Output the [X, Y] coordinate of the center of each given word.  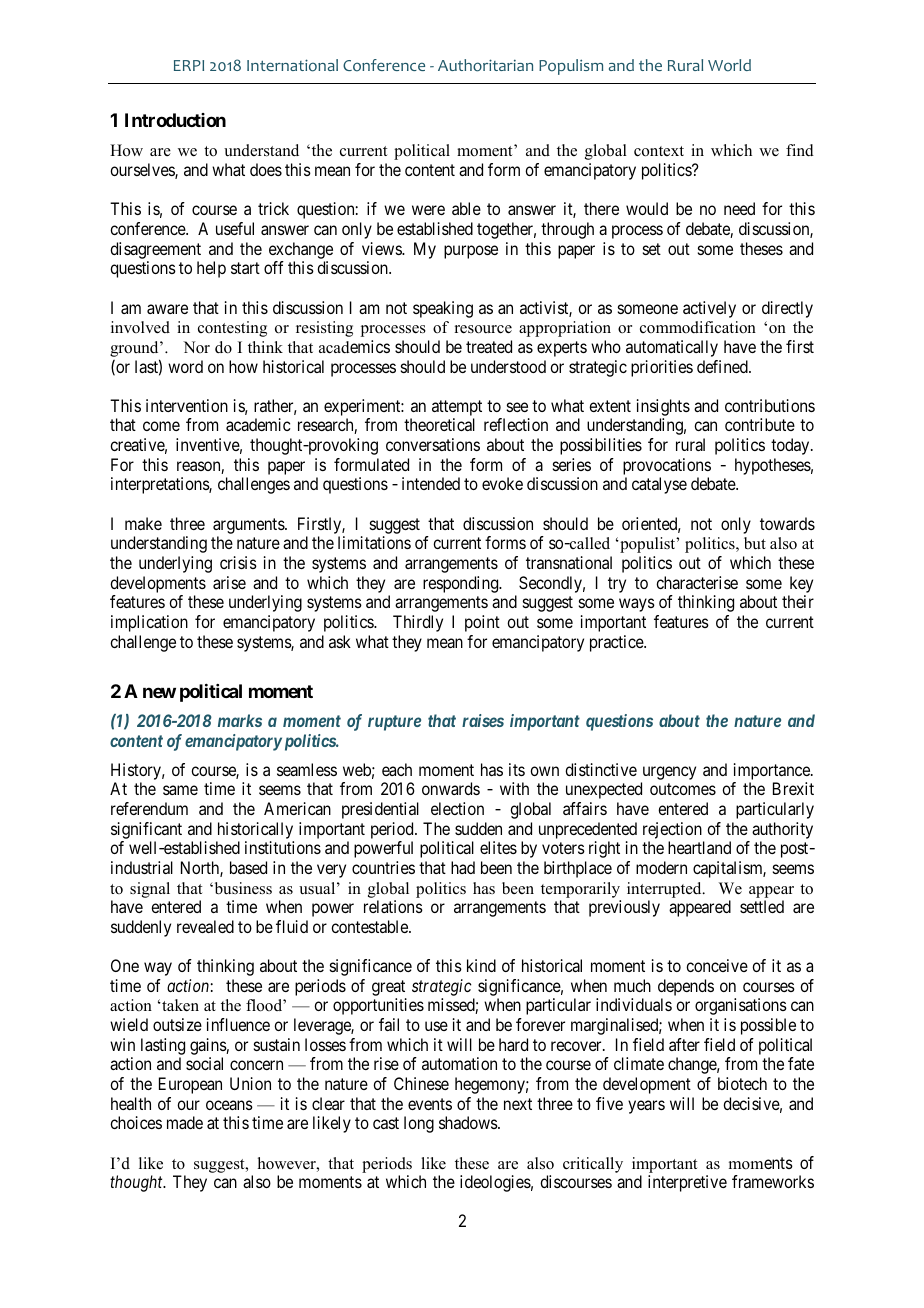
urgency [669, 773]
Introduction [175, 120]
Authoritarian [485, 65]
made [185, 1122]
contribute [760, 424]
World [729, 65]
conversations [433, 444]
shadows [469, 1122]
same [180, 790]
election [457, 808]
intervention [187, 405]
